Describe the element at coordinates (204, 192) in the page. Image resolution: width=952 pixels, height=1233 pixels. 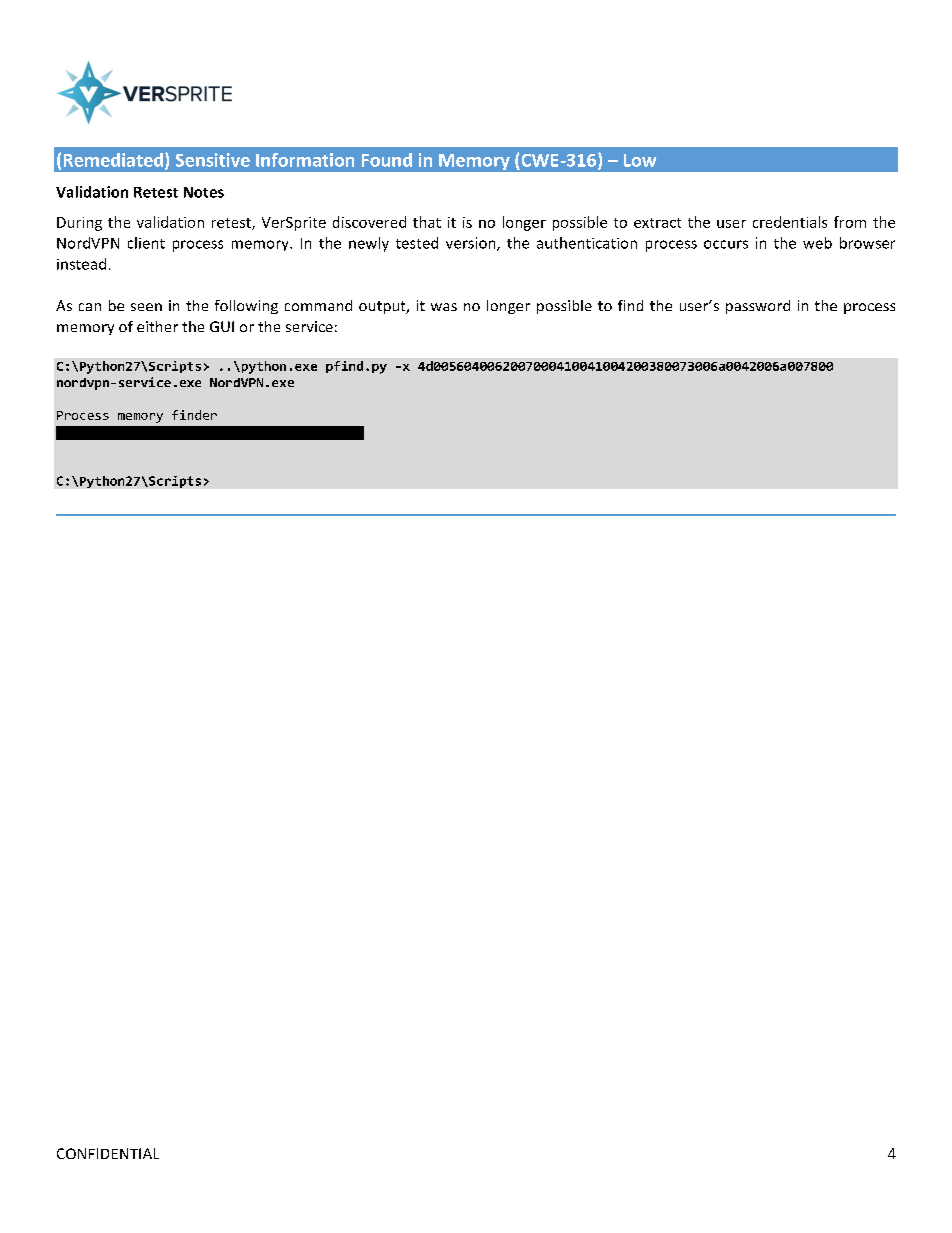
I see `Notes` at that location.
